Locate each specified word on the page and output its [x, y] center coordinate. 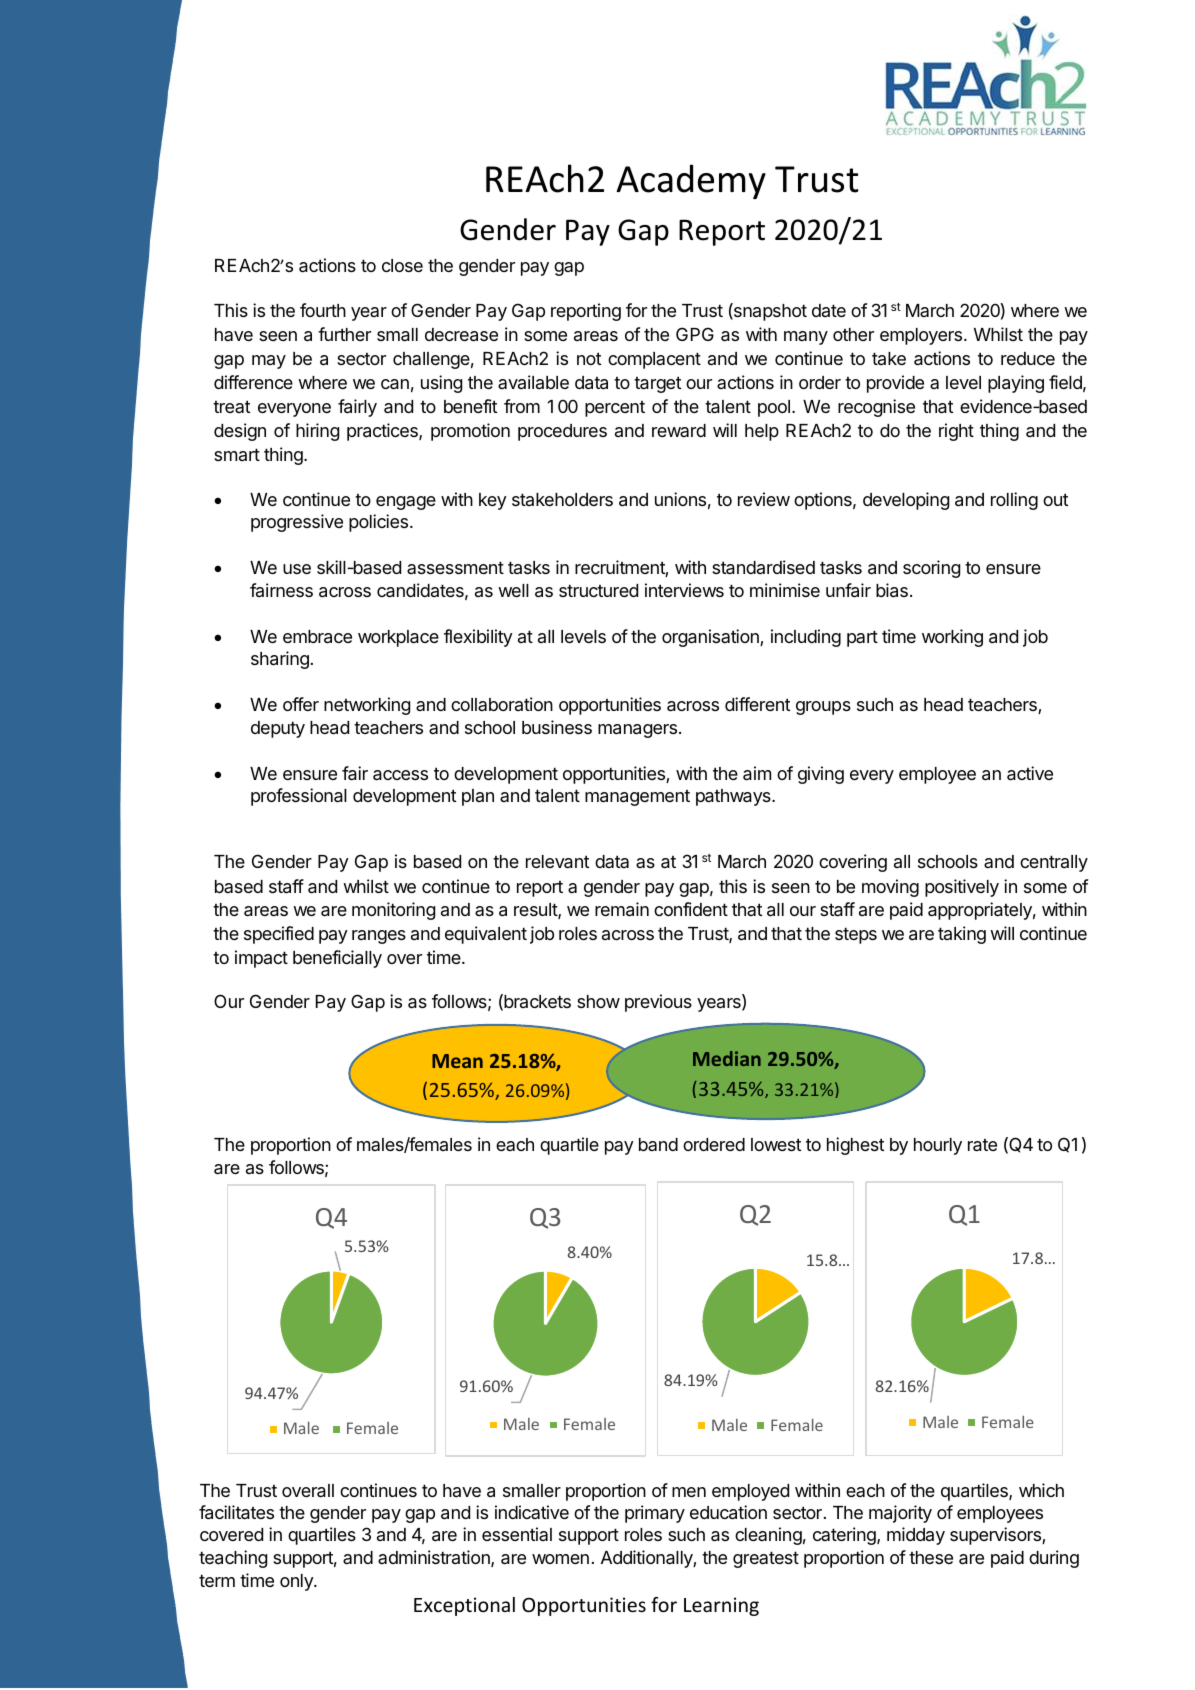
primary [655, 1514]
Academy [691, 181]
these [931, 1557]
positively [962, 888]
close [402, 265]
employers [921, 336]
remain [622, 909]
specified [279, 935]
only [297, 1582]
